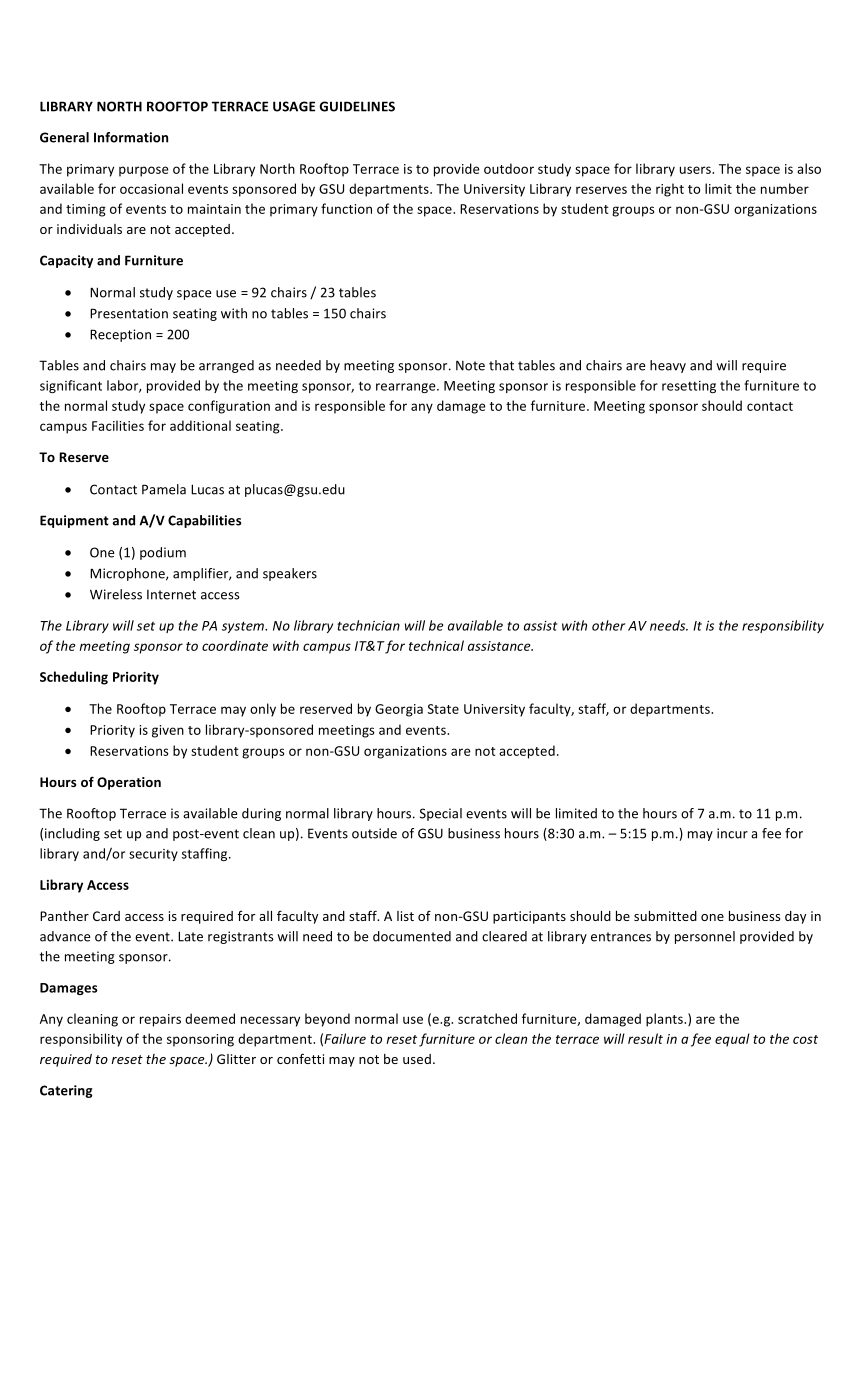  Describe the element at coordinates (160, 1020) in the screenshot. I see `repairs` at that location.
